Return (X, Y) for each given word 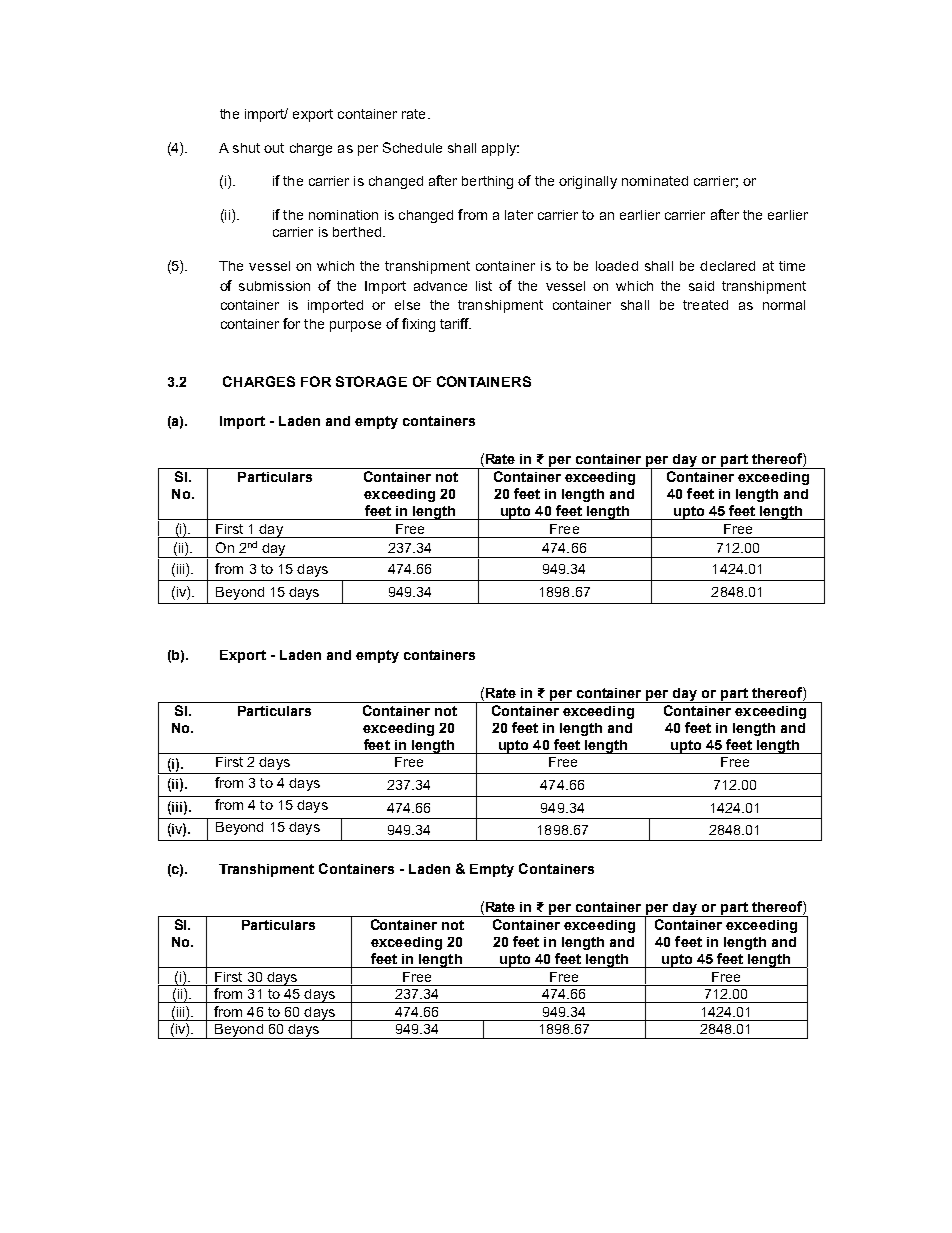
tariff (455, 323)
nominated (655, 181)
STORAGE (371, 381)
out (274, 148)
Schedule (412, 147)
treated (705, 305)
